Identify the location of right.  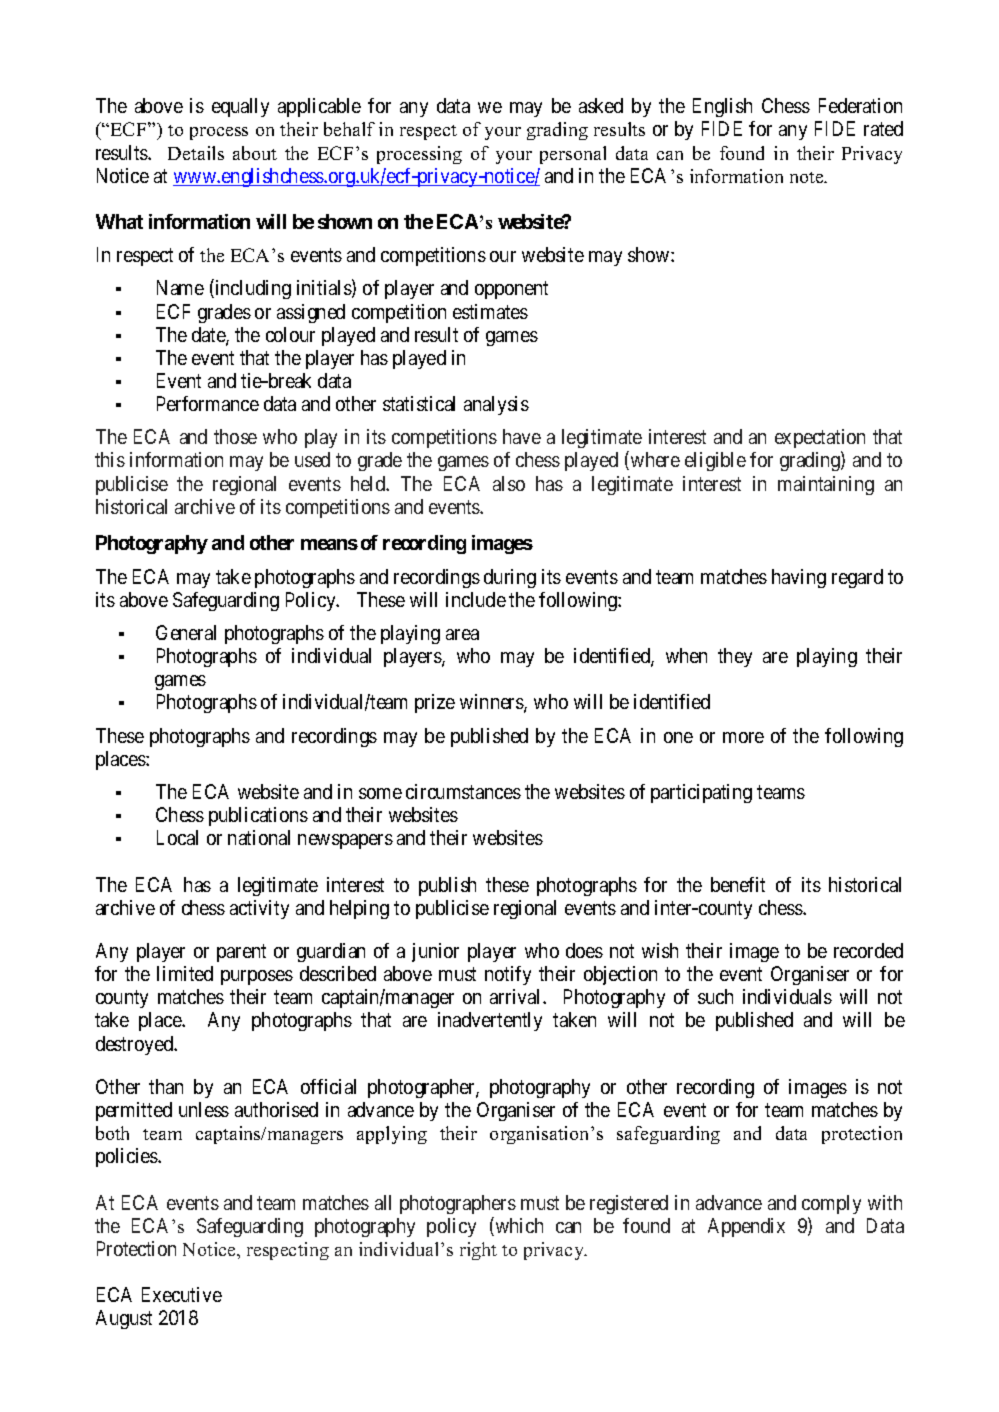
(478, 1251).
